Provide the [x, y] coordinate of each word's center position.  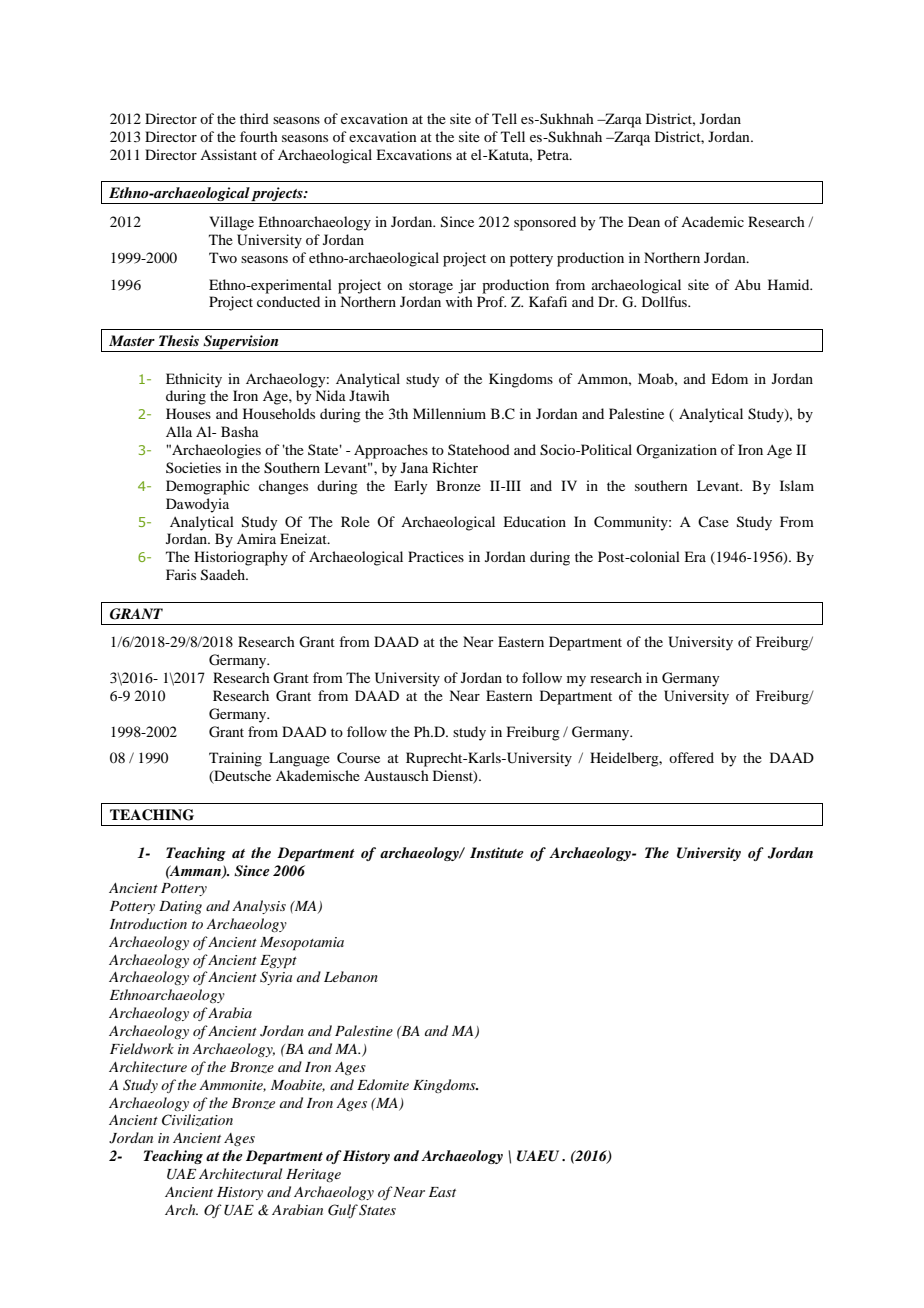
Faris [181, 574]
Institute [497, 852]
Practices [436, 556]
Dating [180, 907]
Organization [676, 451]
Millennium [449, 413]
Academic [712, 221]
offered [691, 757]
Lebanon [351, 976]
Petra [554, 154]
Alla [179, 431]
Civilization [197, 1120]
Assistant [228, 154]
